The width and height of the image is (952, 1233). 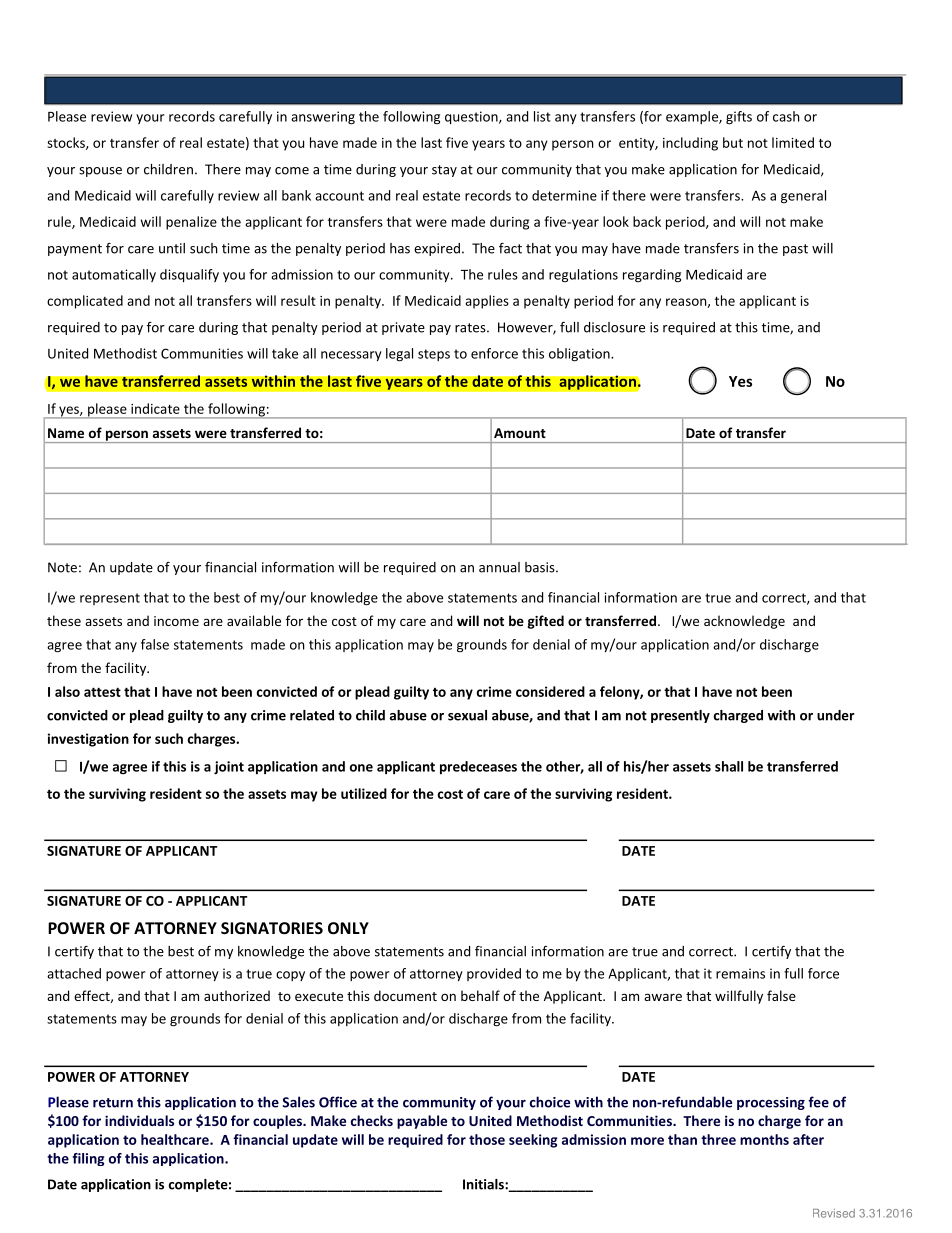 I want to click on stay, so click(x=444, y=171).
